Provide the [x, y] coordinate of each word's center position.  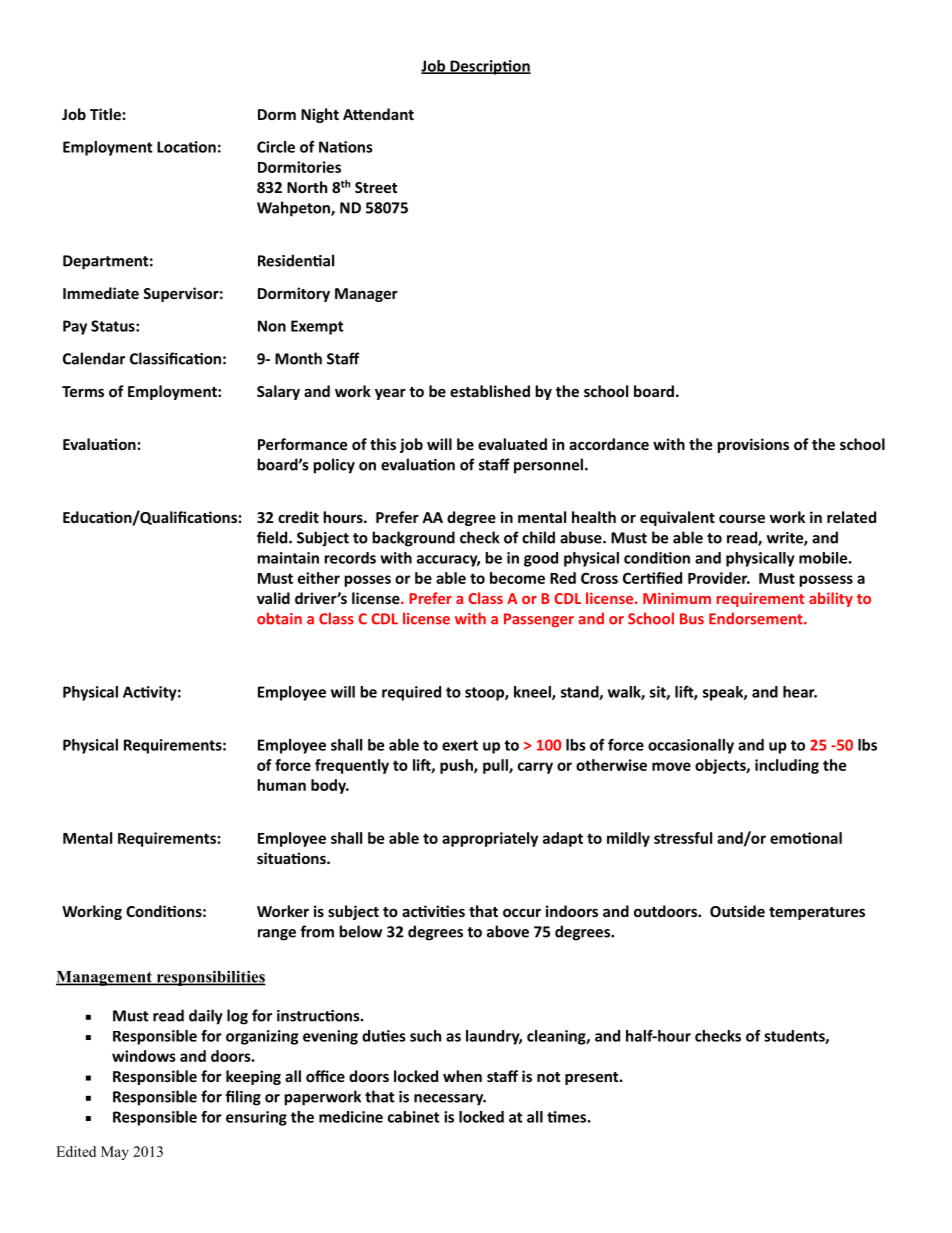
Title [105, 114]
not [548, 1077]
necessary [450, 1100]
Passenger [539, 620]
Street [376, 187]
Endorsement [757, 618]
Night [320, 115]
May [115, 1153]
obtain [279, 618]
